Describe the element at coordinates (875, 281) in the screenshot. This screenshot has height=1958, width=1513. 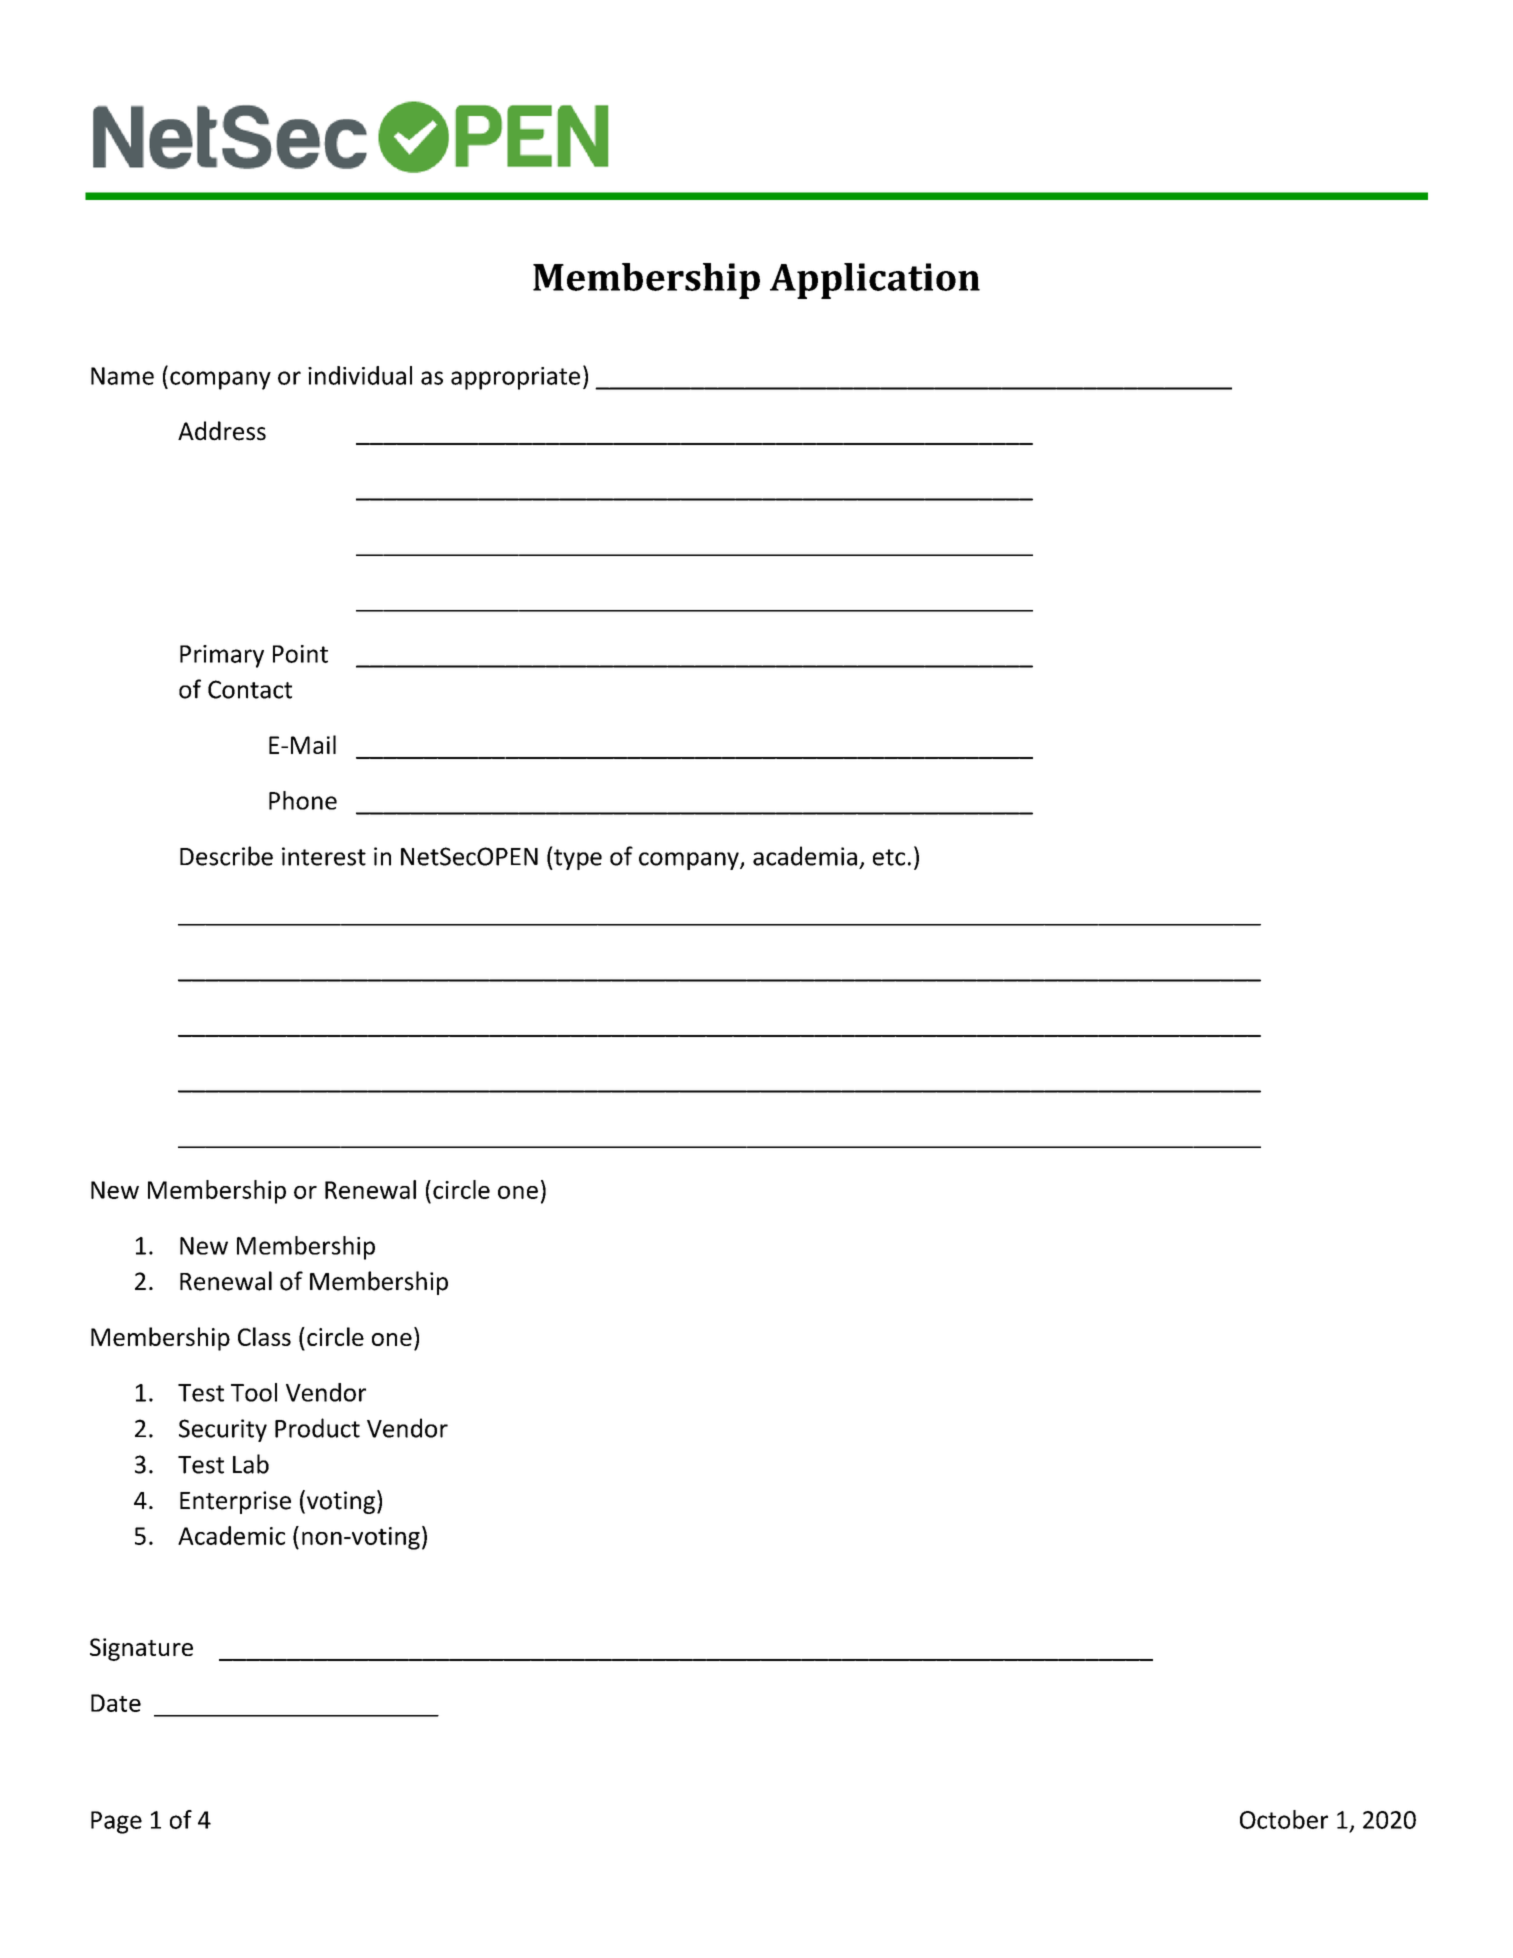
I see `Application` at that location.
